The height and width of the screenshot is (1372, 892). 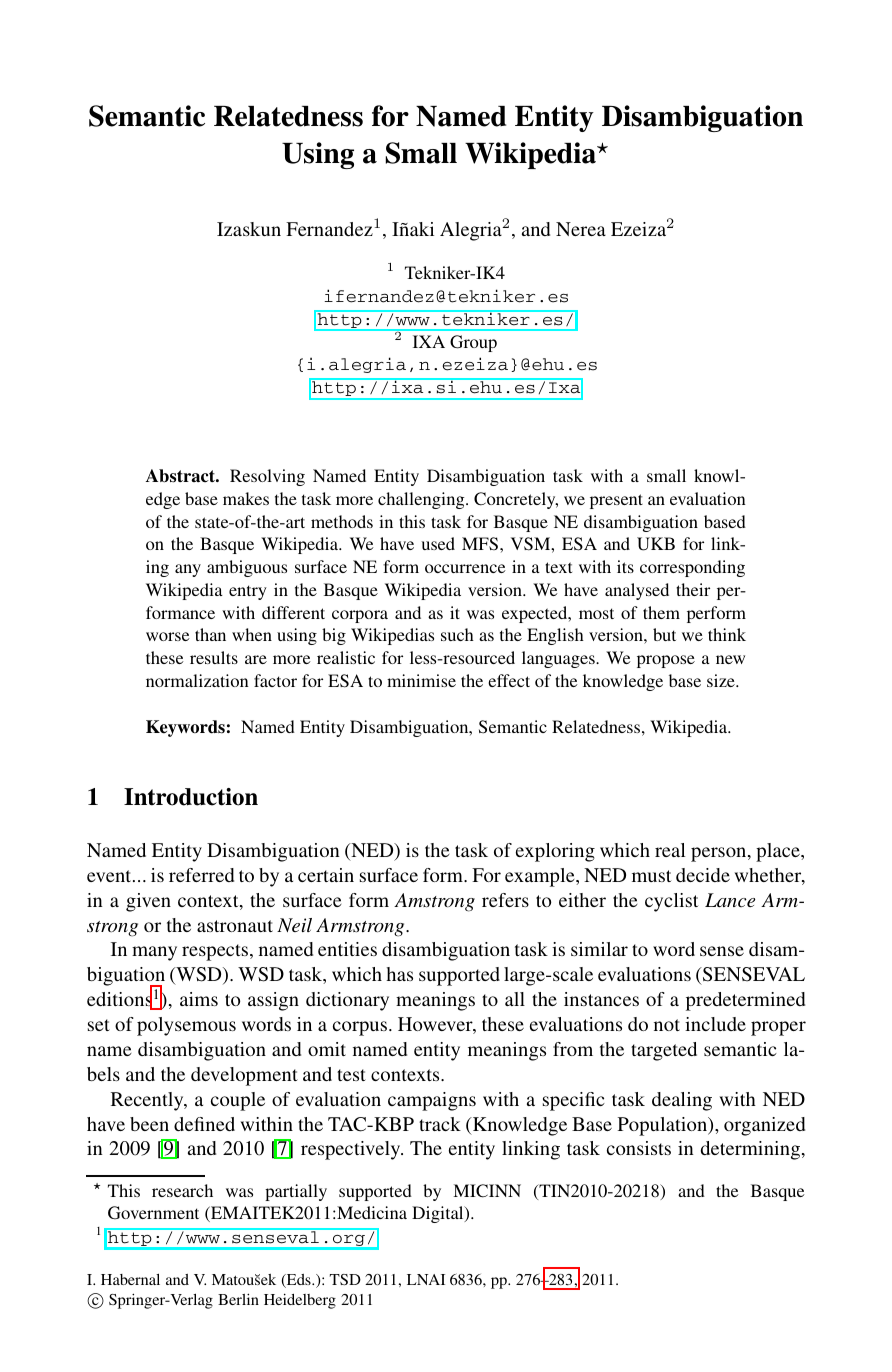 I want to click on Berlin, so click(x=238, y=1299).
